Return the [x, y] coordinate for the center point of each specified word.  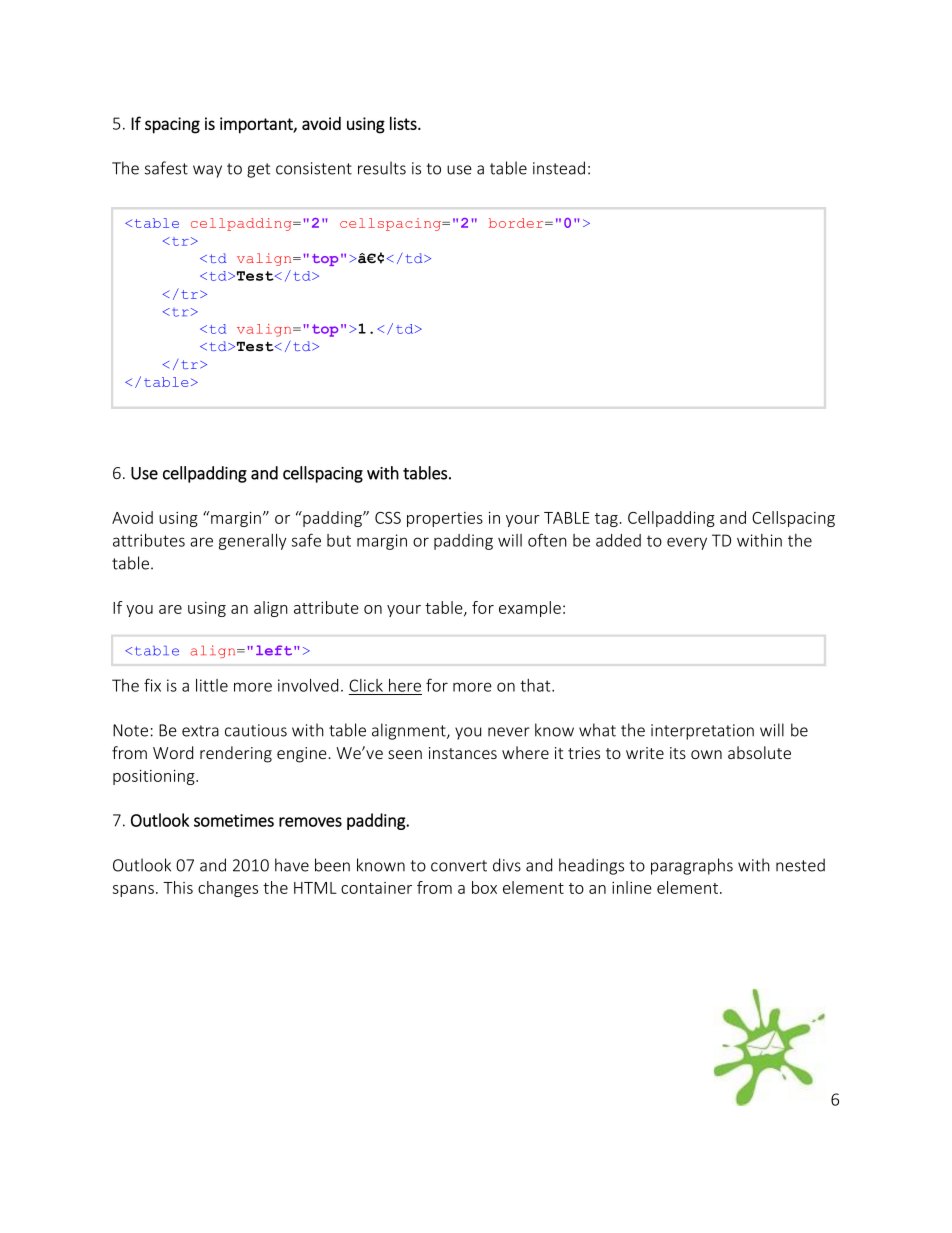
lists [404, 123]
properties [445, 519]
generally [253, 542]
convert [459, 866]
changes [228, 889]
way [207, 171]
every [687, 543]
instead [559, 168]
